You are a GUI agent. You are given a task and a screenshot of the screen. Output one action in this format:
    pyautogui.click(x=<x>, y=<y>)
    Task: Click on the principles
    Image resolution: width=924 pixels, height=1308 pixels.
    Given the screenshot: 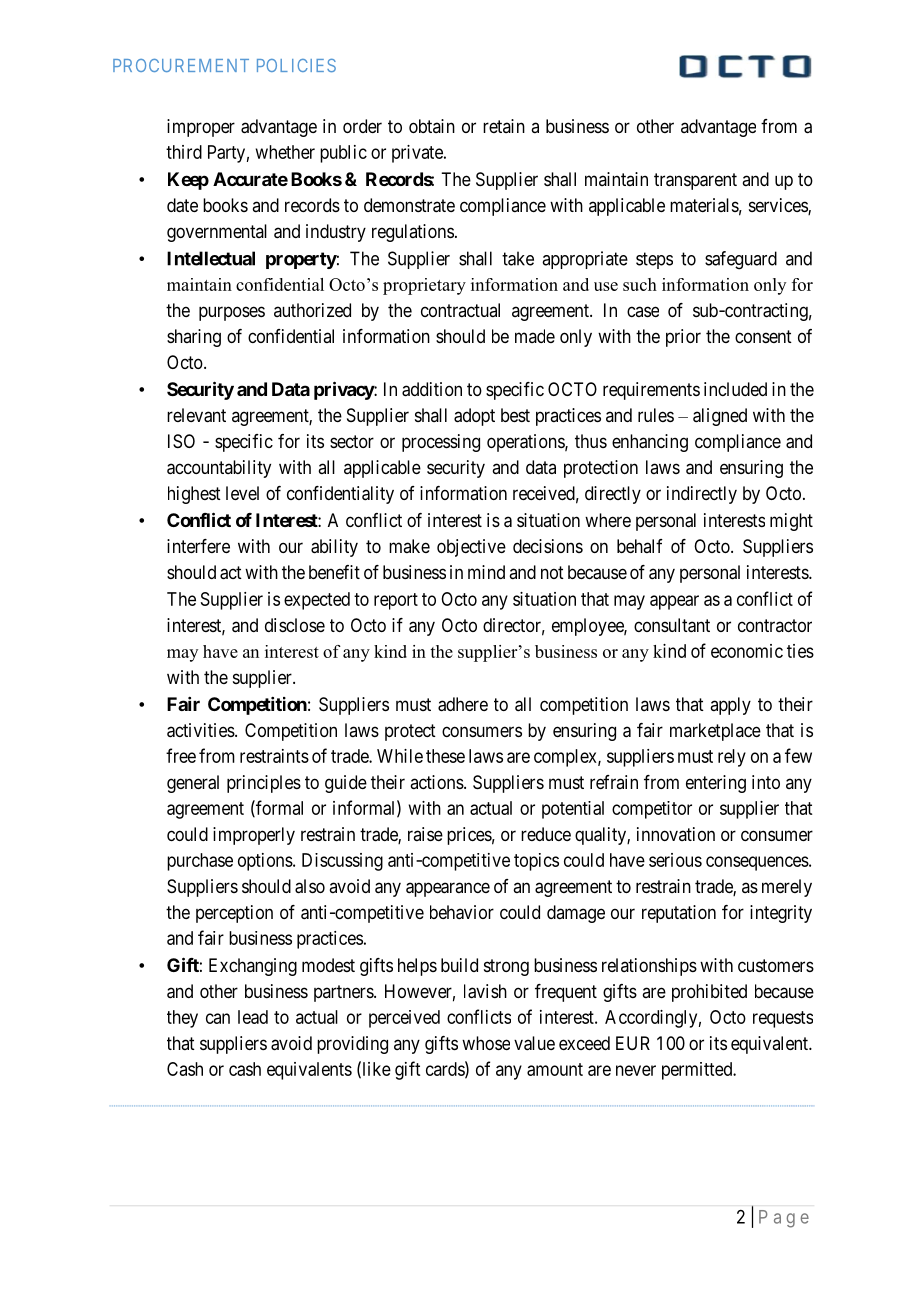 What is the action you would take?
    pyautogui.click(x=264, y=784)
